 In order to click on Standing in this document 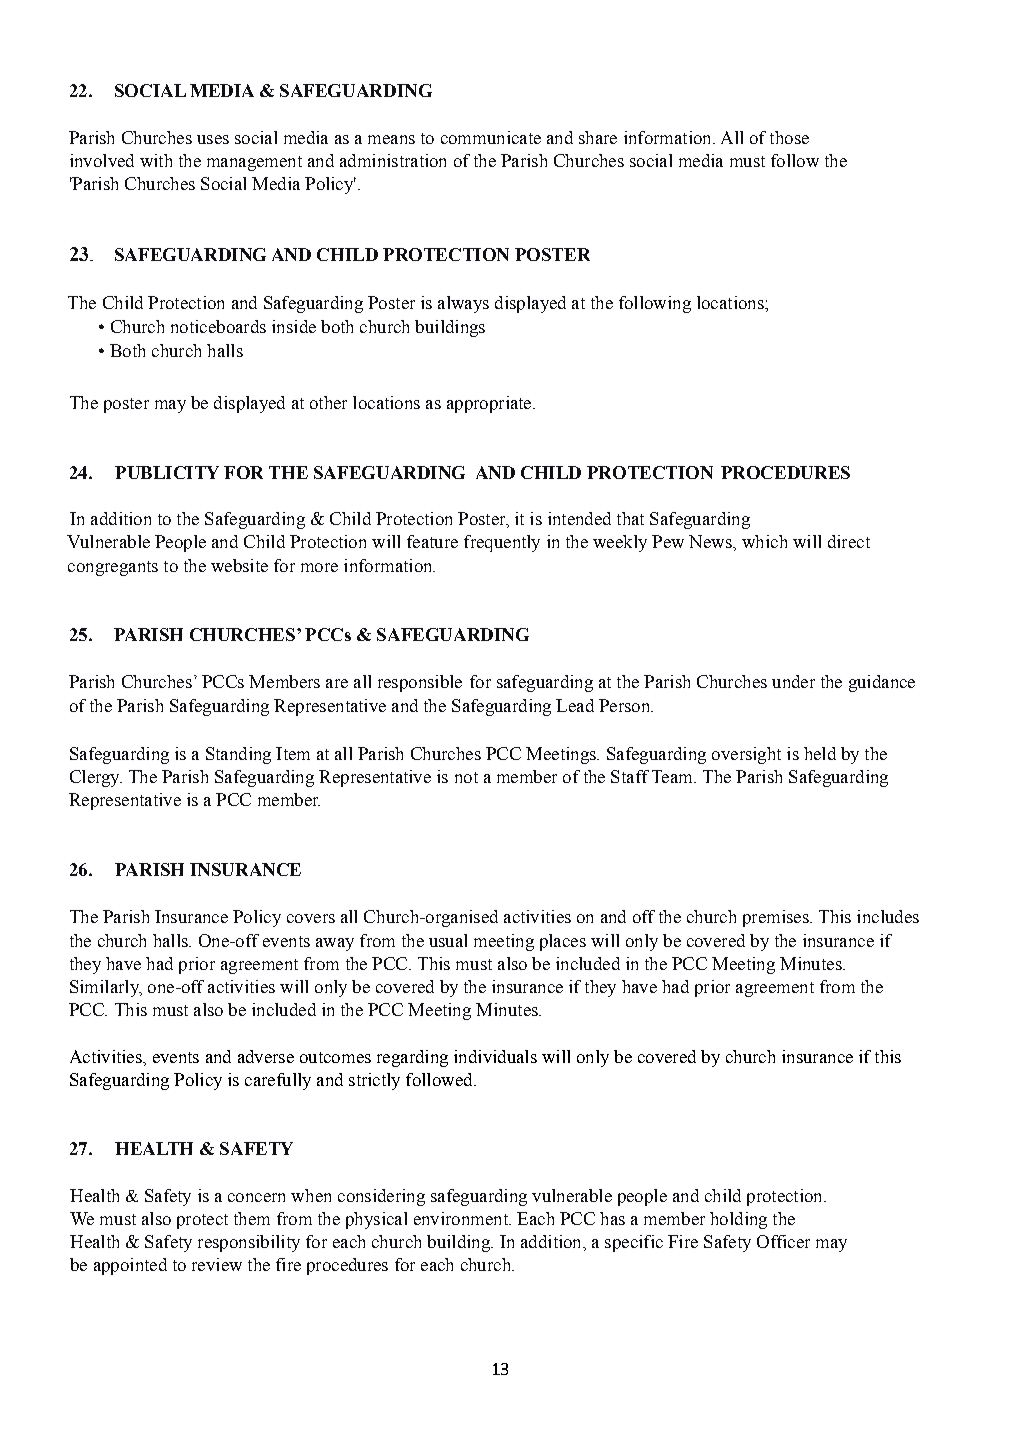, I will do `click(238, 755)`.
